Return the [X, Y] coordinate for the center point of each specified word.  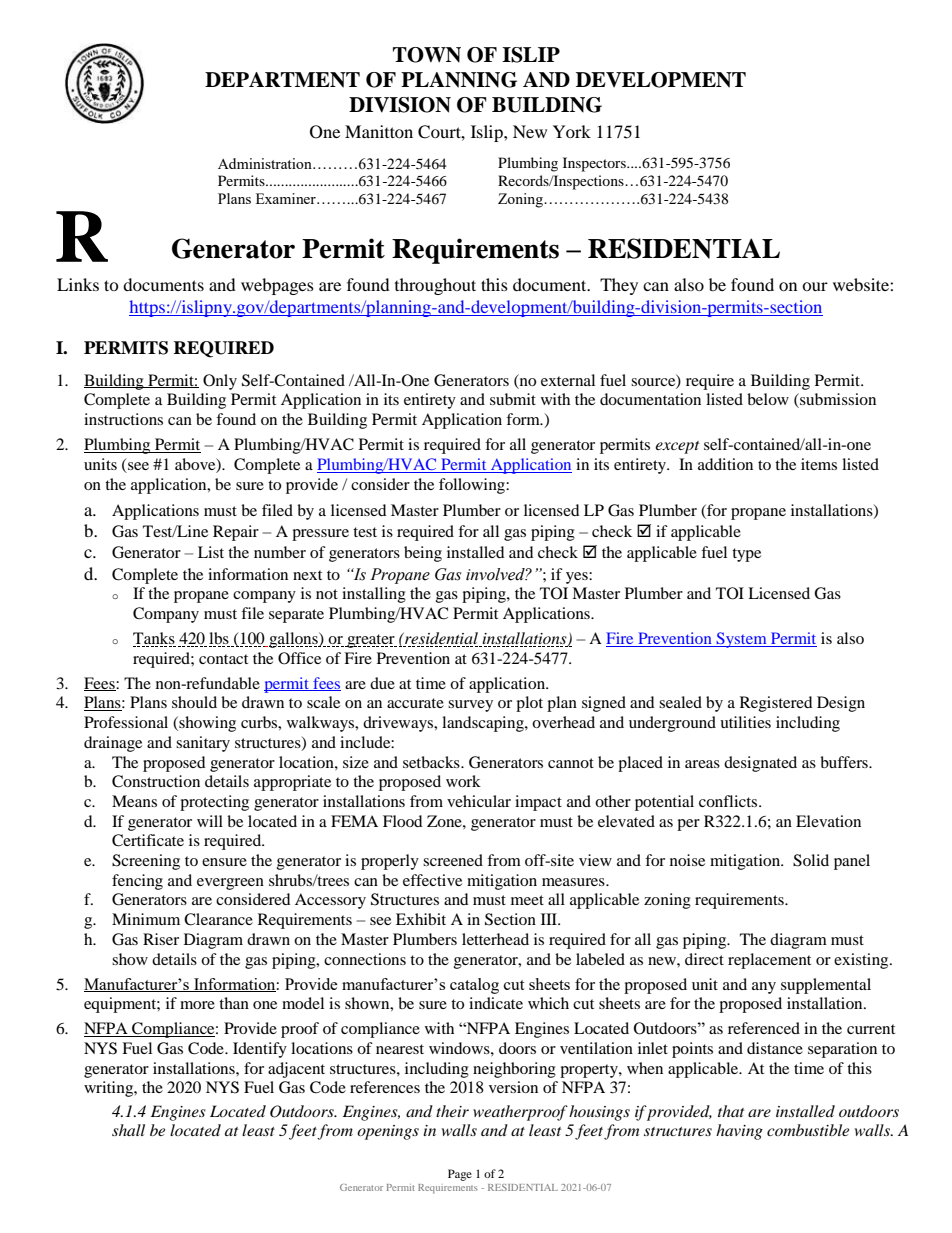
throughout [435, 286]
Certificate [148, 840]
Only [220, 382]
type [746, 555]
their [452, 1111]
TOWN [427, 55]
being [423, 554]
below [768, 399]
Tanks [154, 638]
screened [453, 860]
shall [128, 1130]
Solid [811, 860]
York [572, 131]
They [619, 286]
